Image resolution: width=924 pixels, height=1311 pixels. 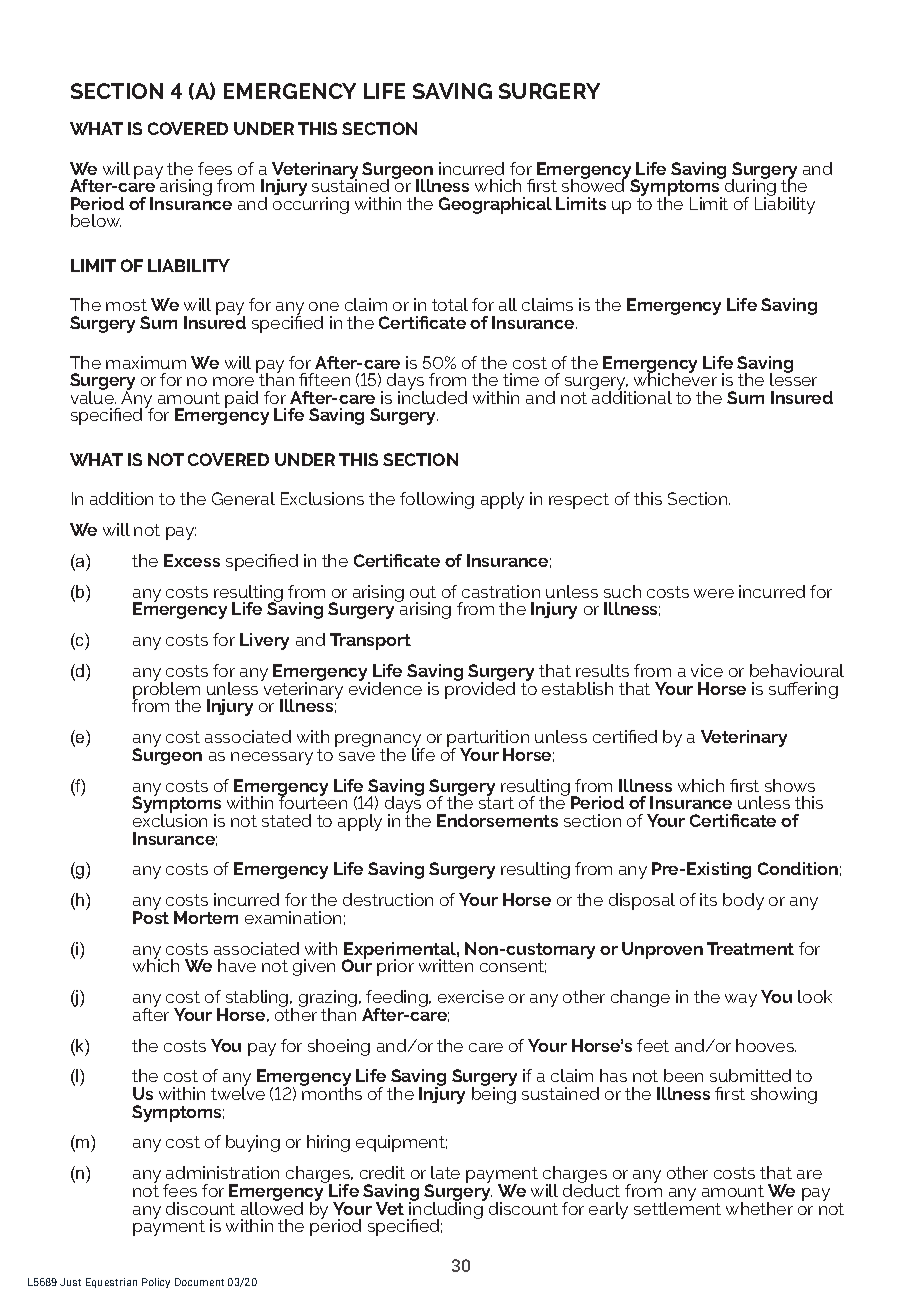 What do you see at coordinates (471, 996) in the screenshot?
I see `exercise` at bounding box center [471, 996].
